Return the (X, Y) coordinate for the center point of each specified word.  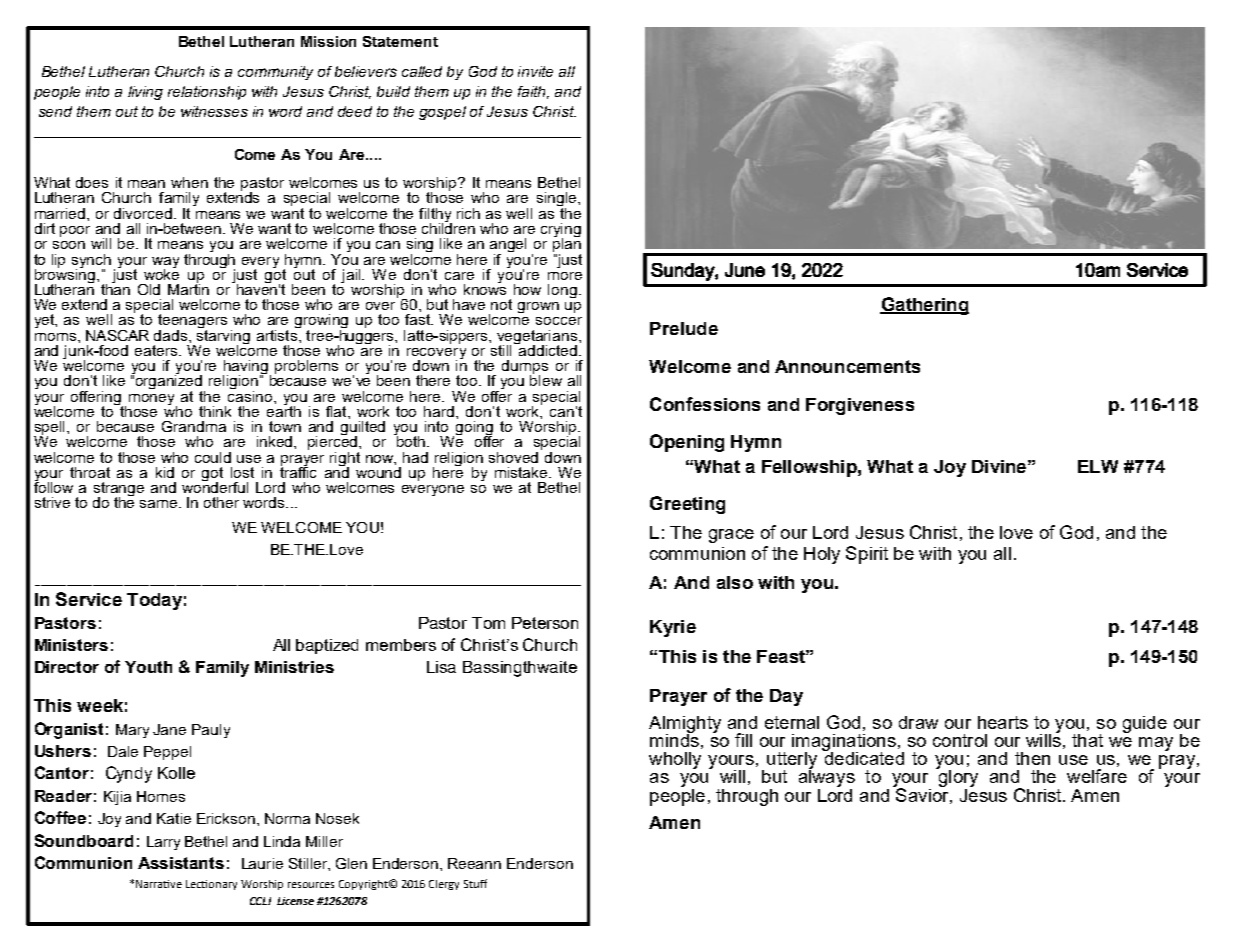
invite (535, 71)
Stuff (475, 883)
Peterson (545, 623)
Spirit (867, 555)
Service (89, 599)
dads (172, 335)
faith (533, 92)
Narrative (159, 884)
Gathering (924, 306)
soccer (559, 321)
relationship (207, 93)
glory (957, 778)
